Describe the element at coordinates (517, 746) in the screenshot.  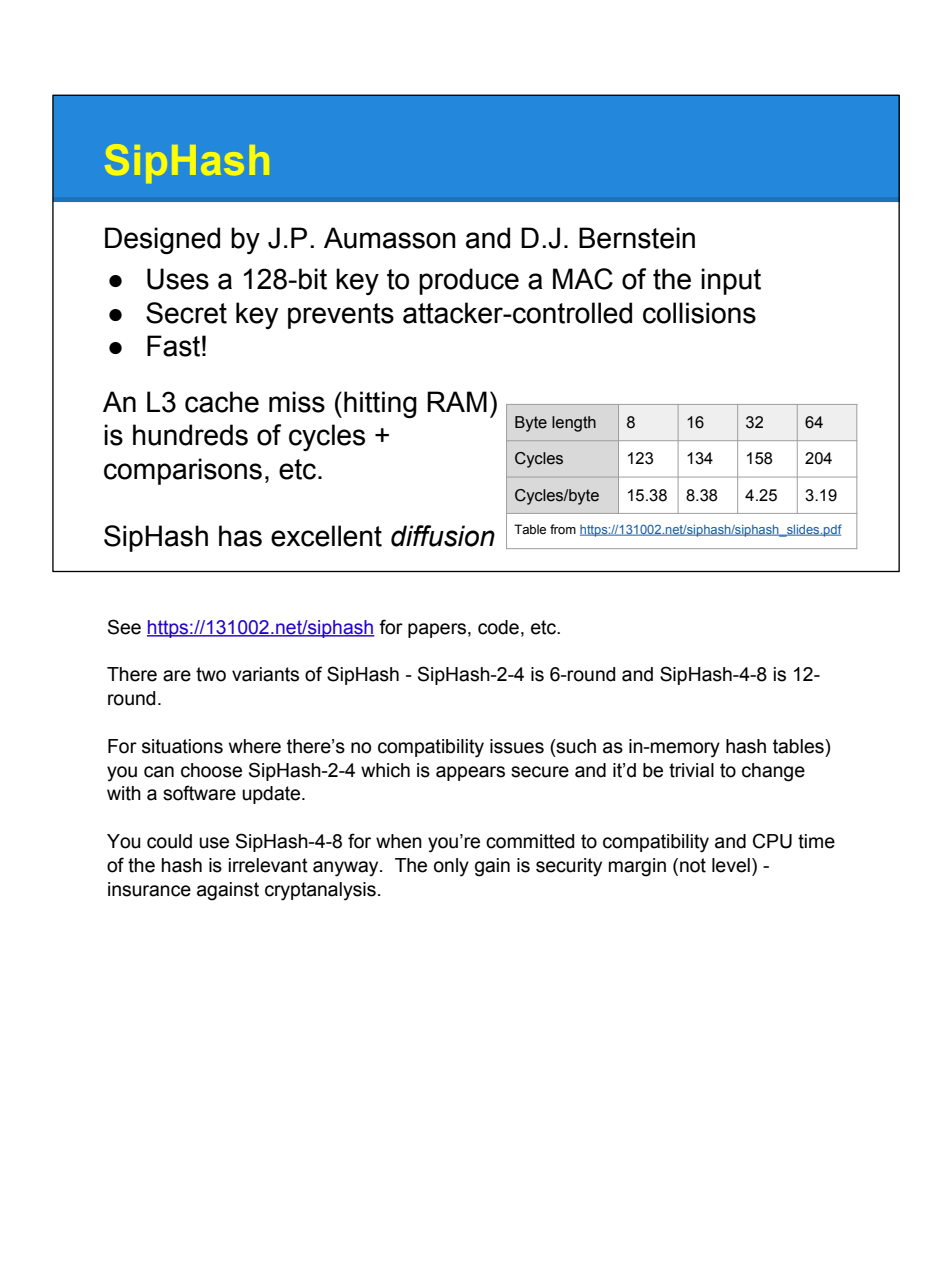
I see `issues` at that location.
